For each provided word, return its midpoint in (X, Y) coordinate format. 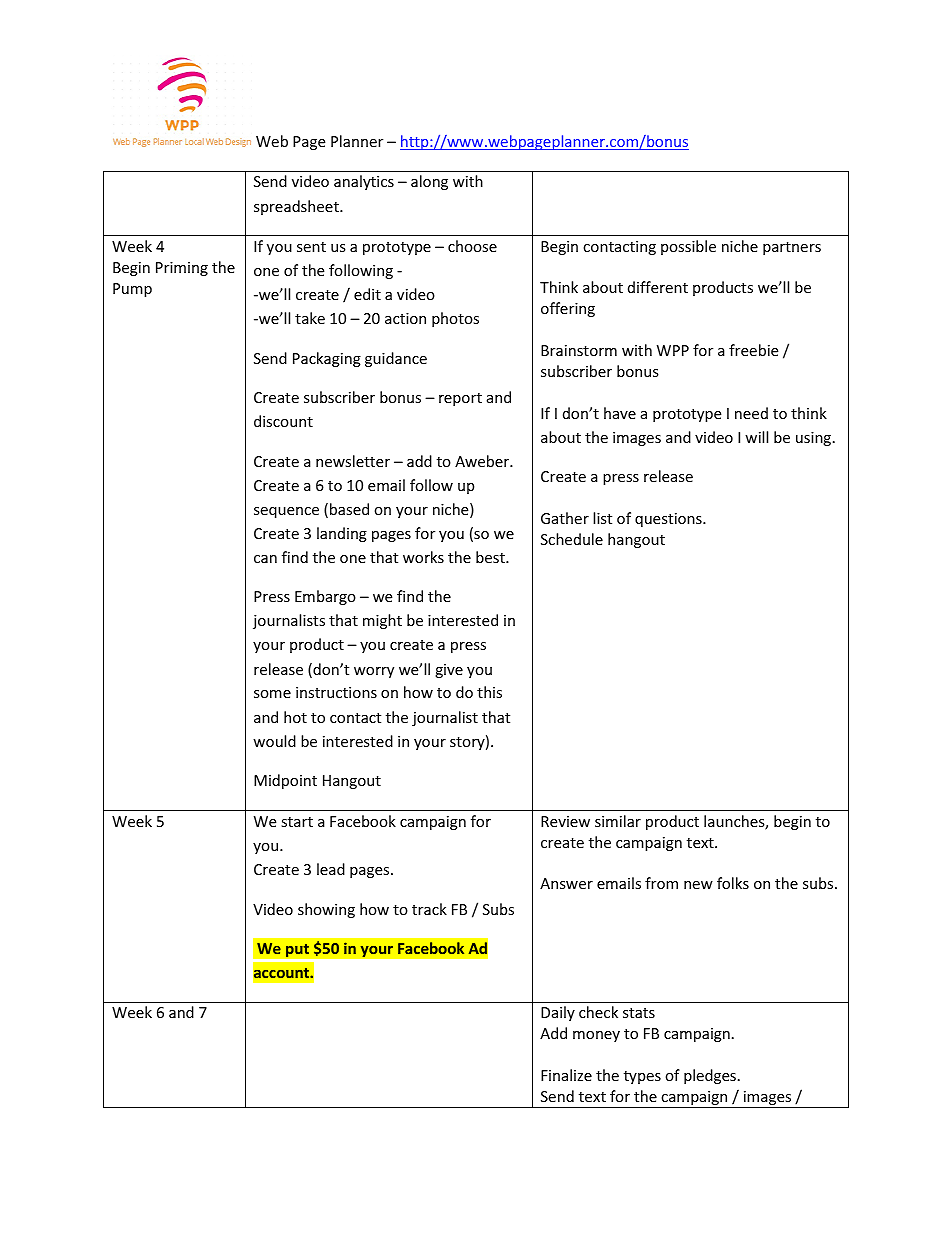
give (449, 671)
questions (669, 520)
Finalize (566, 1075)
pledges (710, 1076)
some (272, 694)
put (297, 950)
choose (472, 246)
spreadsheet (297, 207)
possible (688, 247)
